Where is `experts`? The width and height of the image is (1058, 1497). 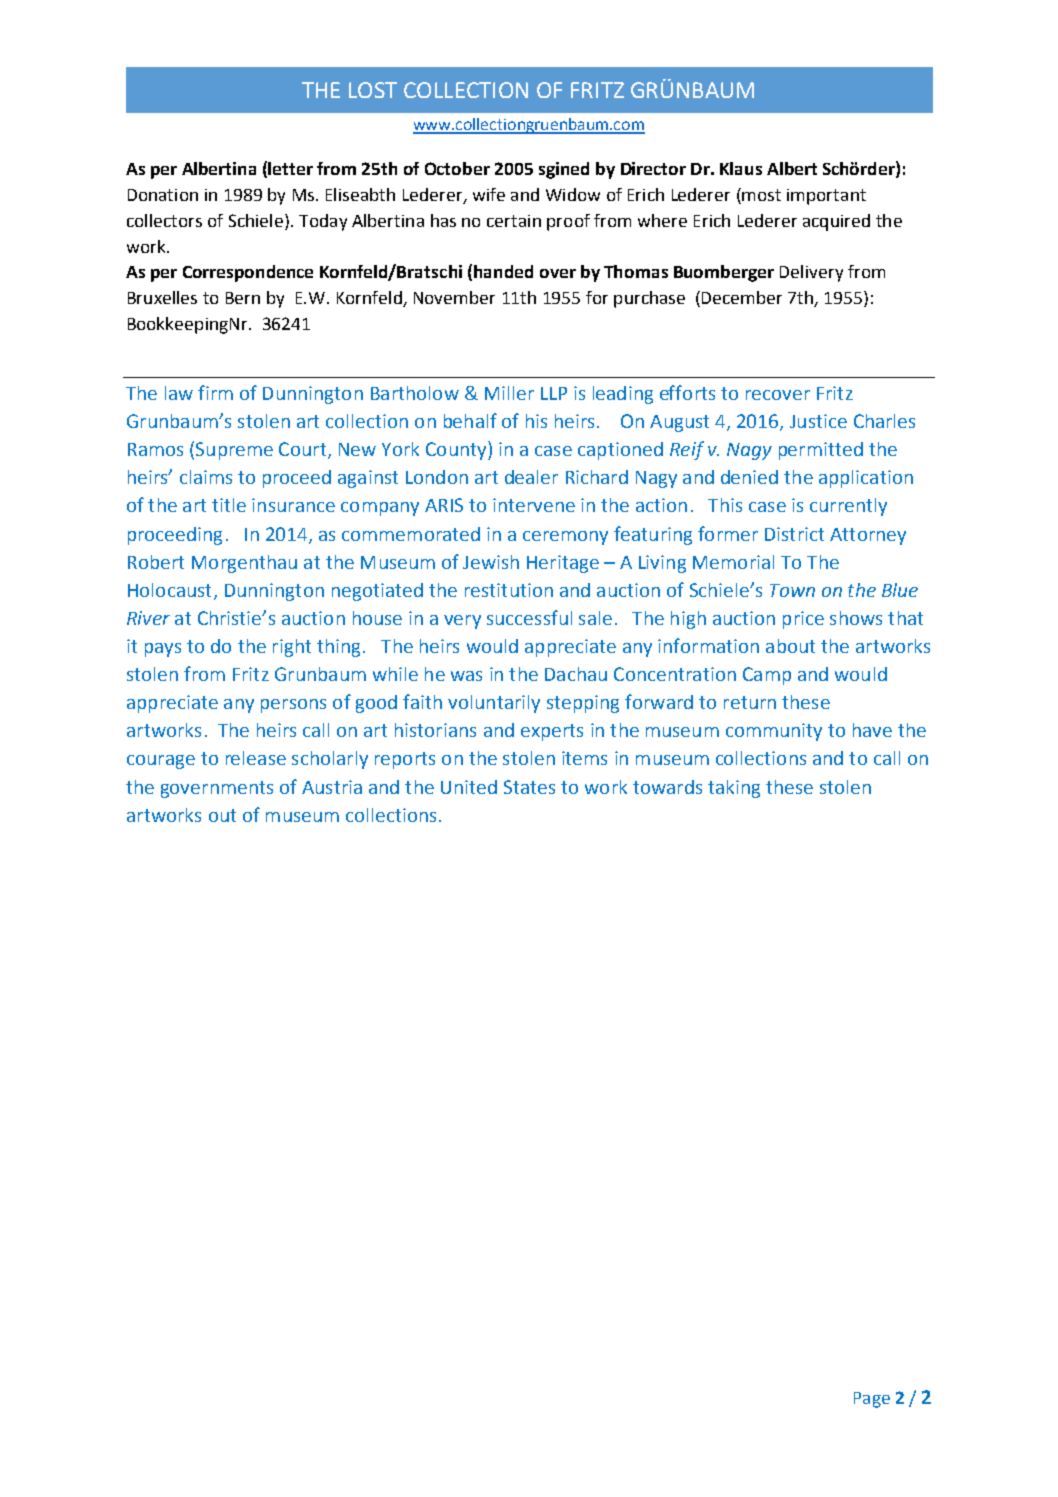 experts is located at coordinates (552, 732).
